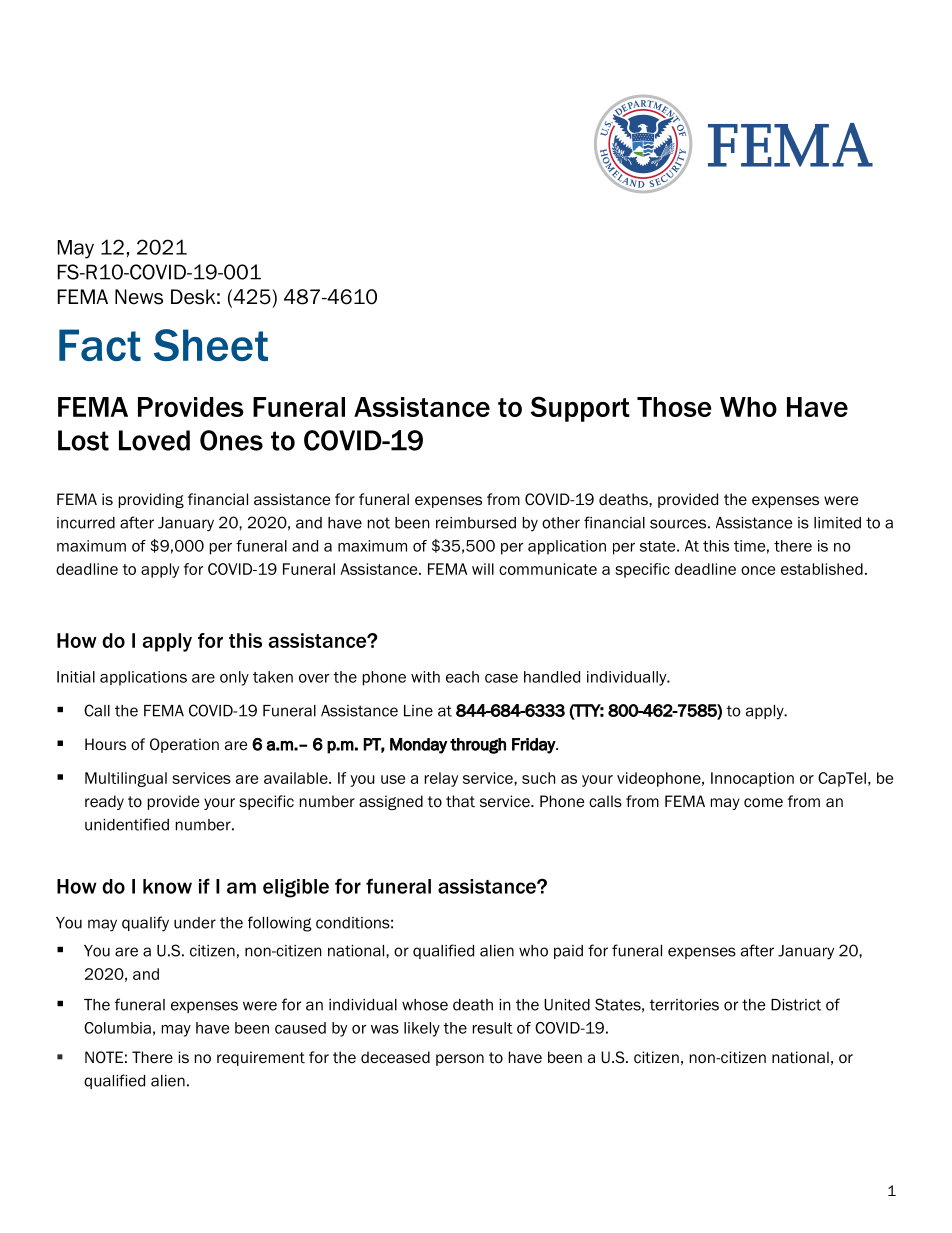 The image size is (952, 1233). I want to click on that, so click(460, 801).
